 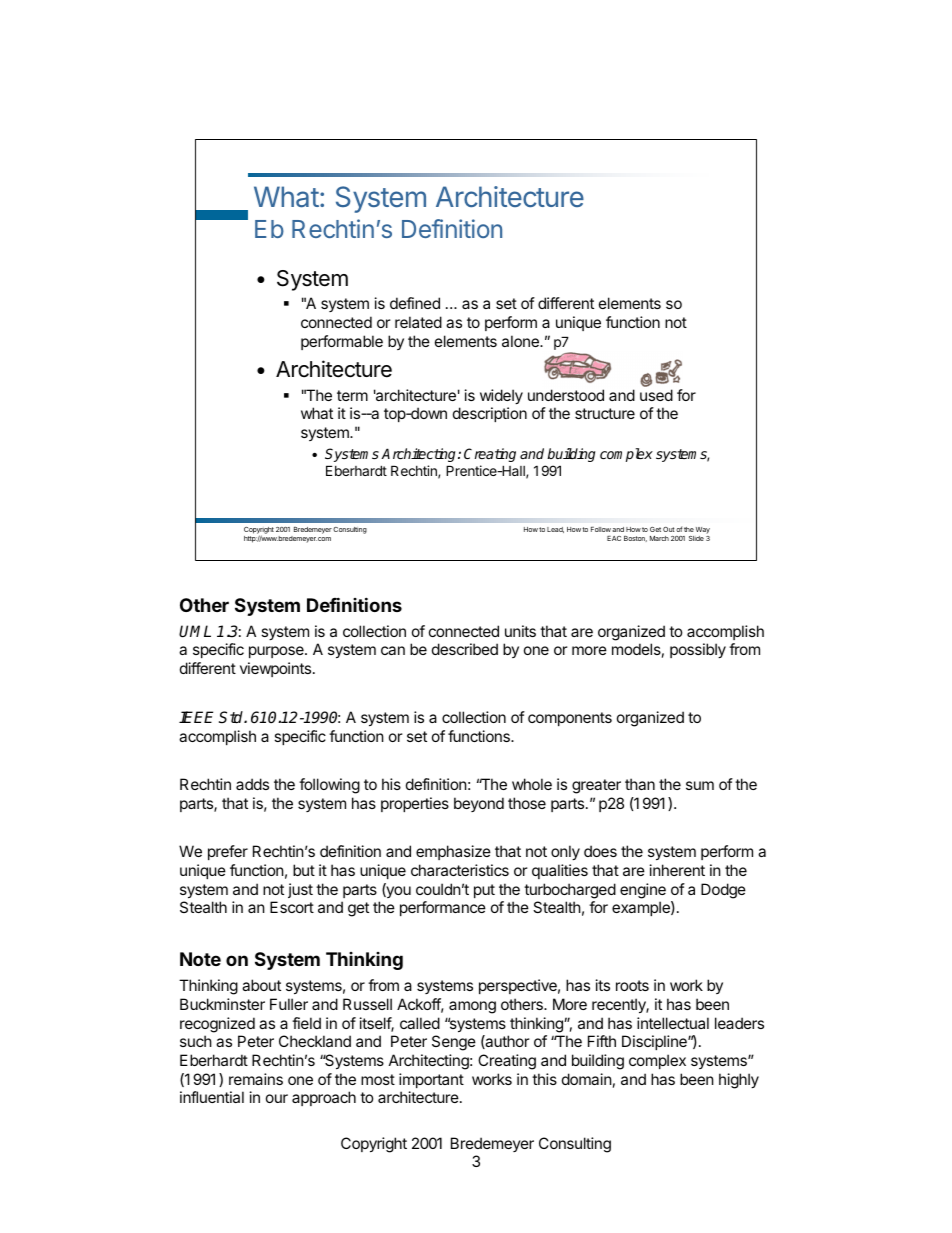 What do you see at coordinates (465, 649) in the image?
I see `described` at bounding box center [465, 649].
